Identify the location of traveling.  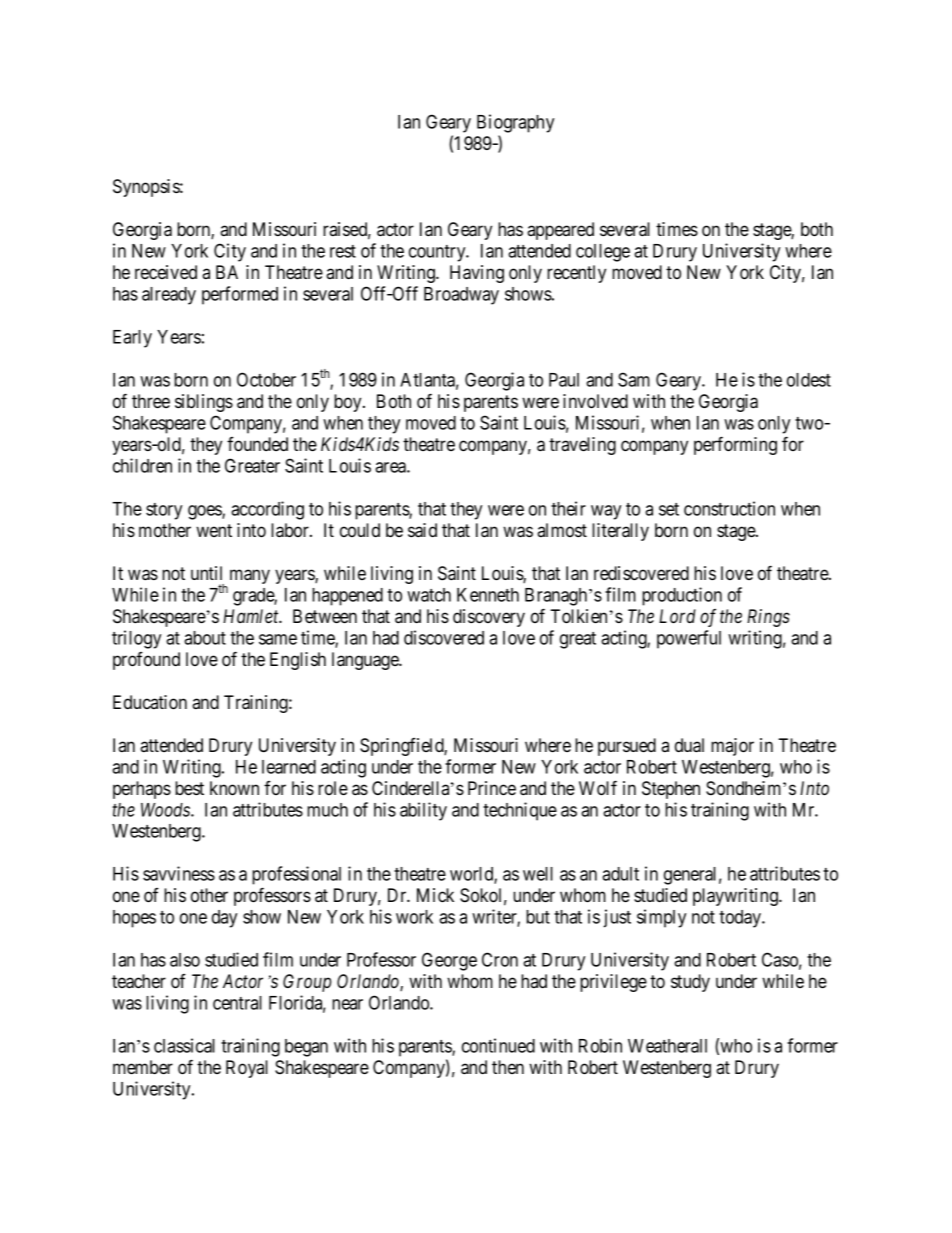
(582, 446).
